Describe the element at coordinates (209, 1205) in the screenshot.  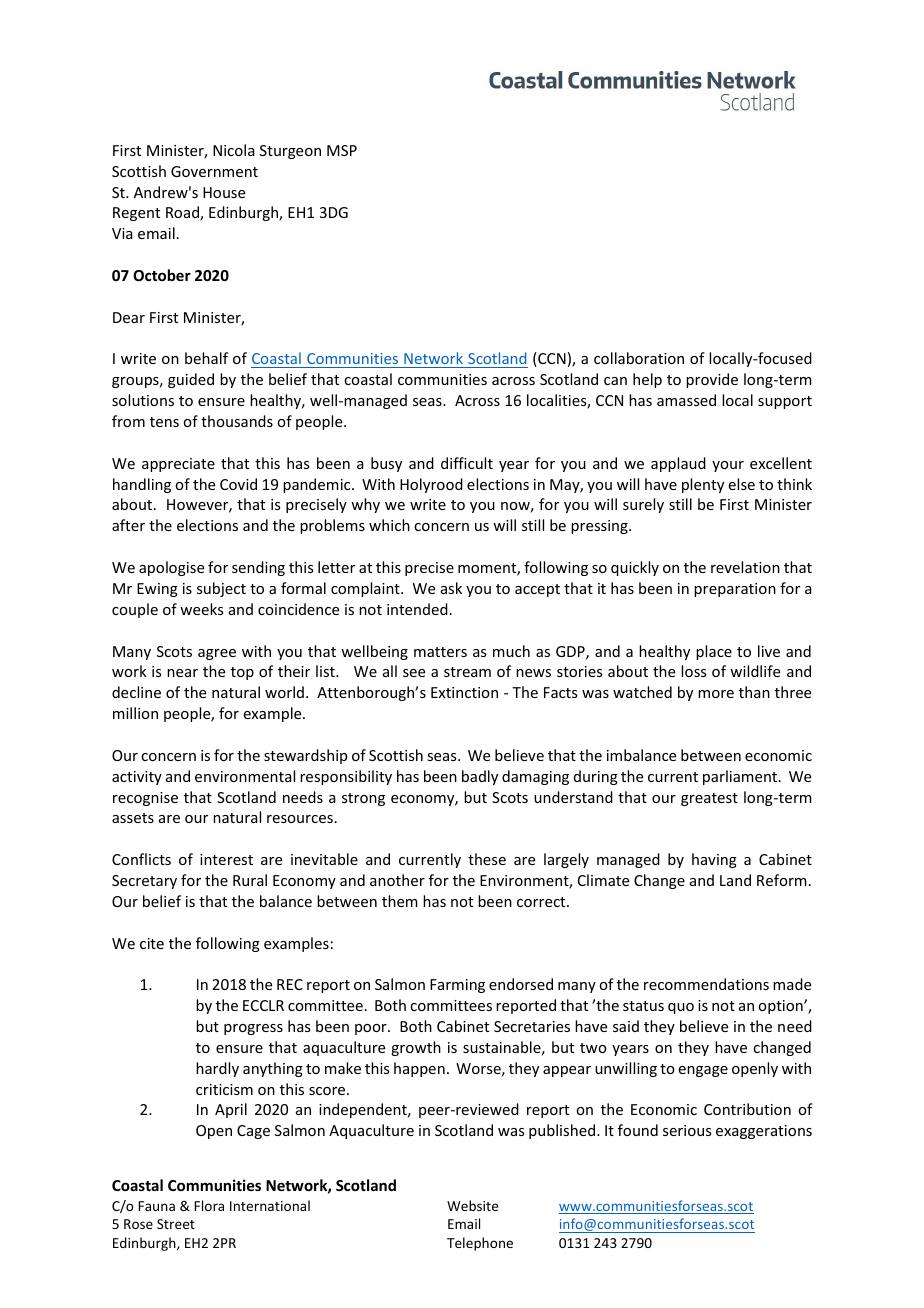
I see `Flora` at that location.
